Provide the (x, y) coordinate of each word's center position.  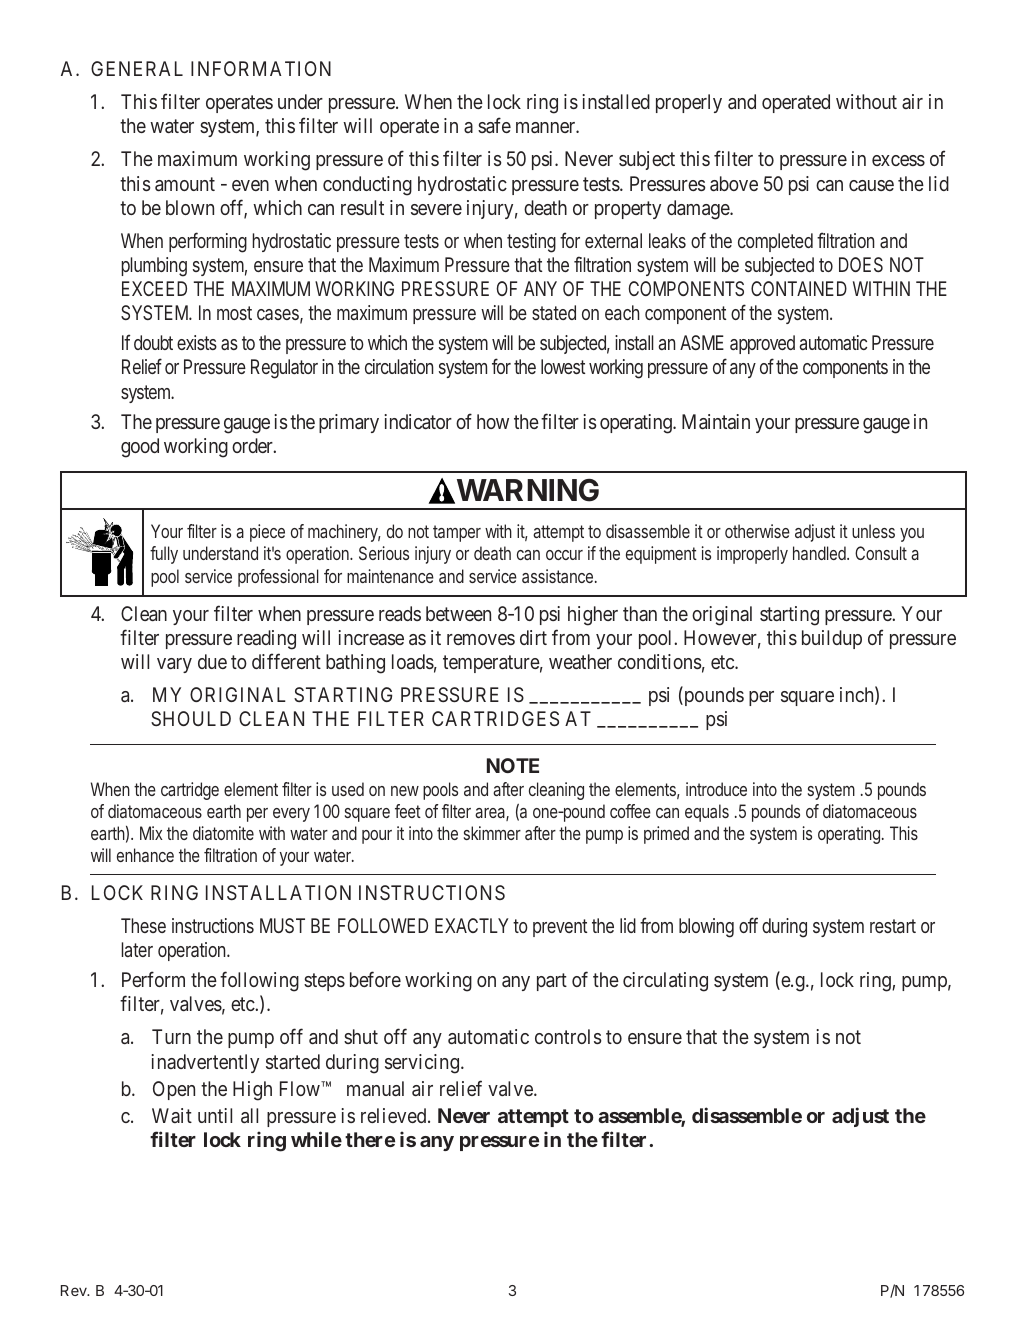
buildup (832, 639)
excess (898, 160)
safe (494, 125)
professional (278, 578)
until (215, 1115)
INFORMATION (261, 68)
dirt (533, 637)
